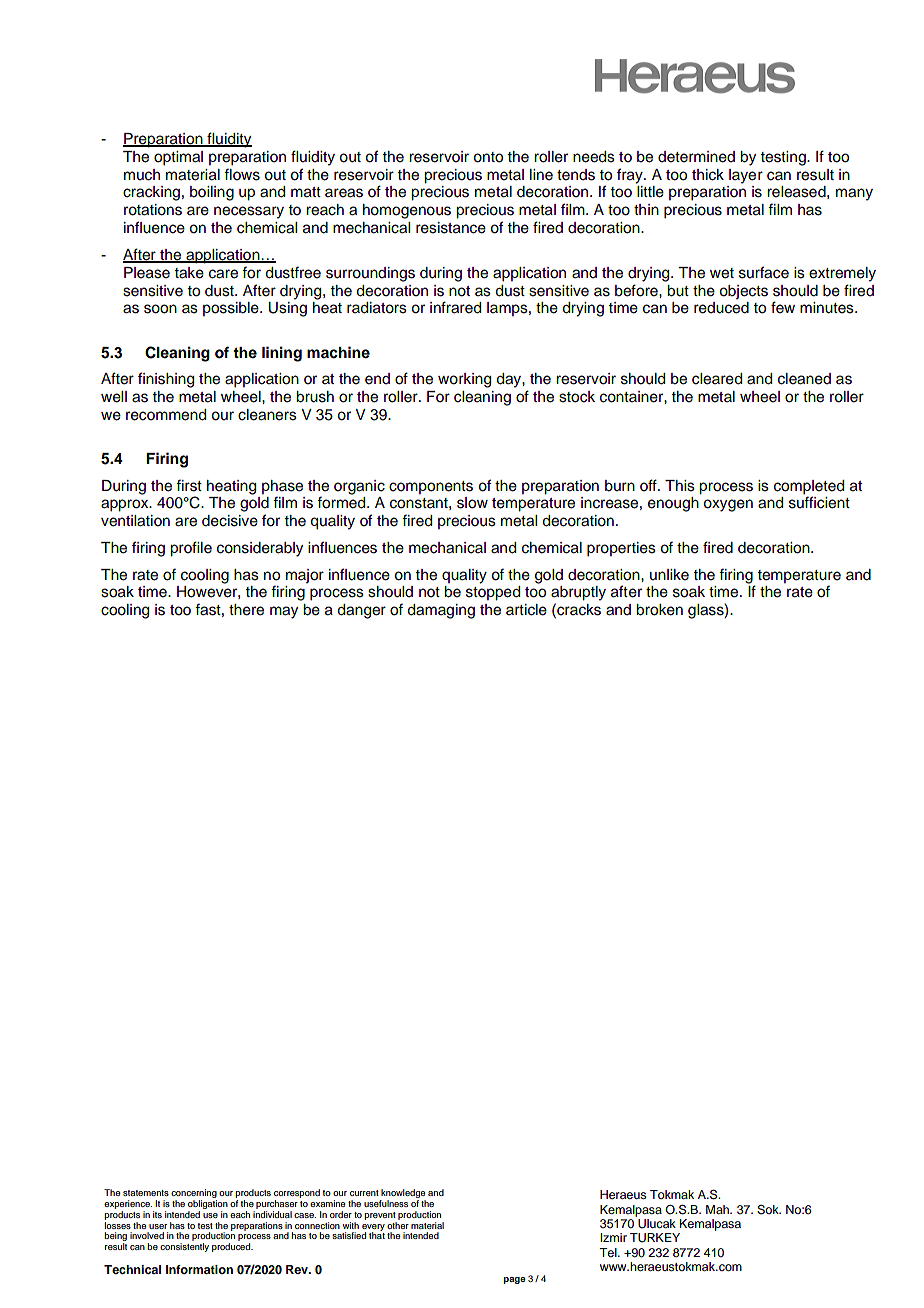  Describe the element at coordinates (284, 612) in the document. I see `may` at that location.
